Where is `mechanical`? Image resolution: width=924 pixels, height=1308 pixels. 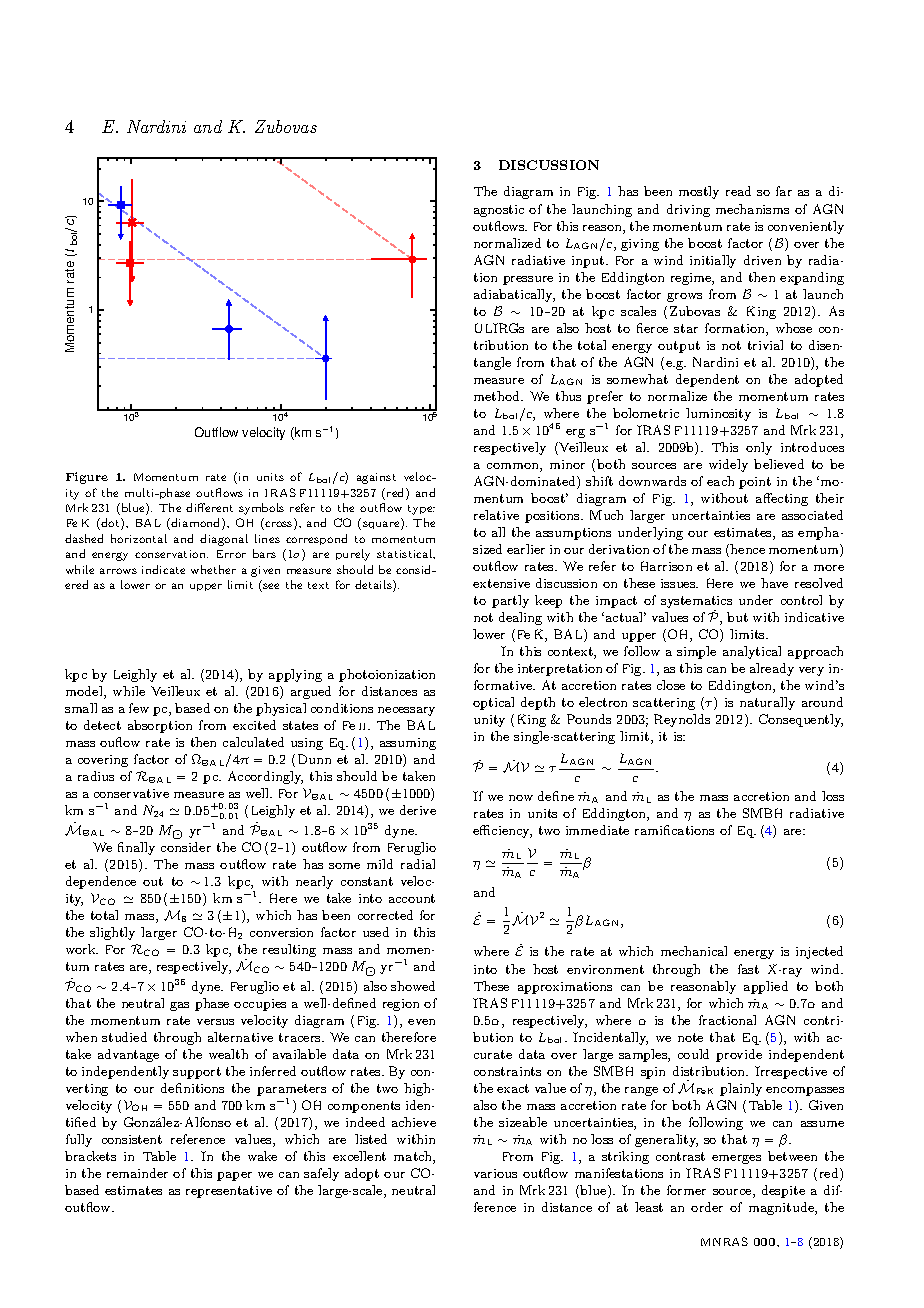
mechanical is located at coordinates (694, 951).
